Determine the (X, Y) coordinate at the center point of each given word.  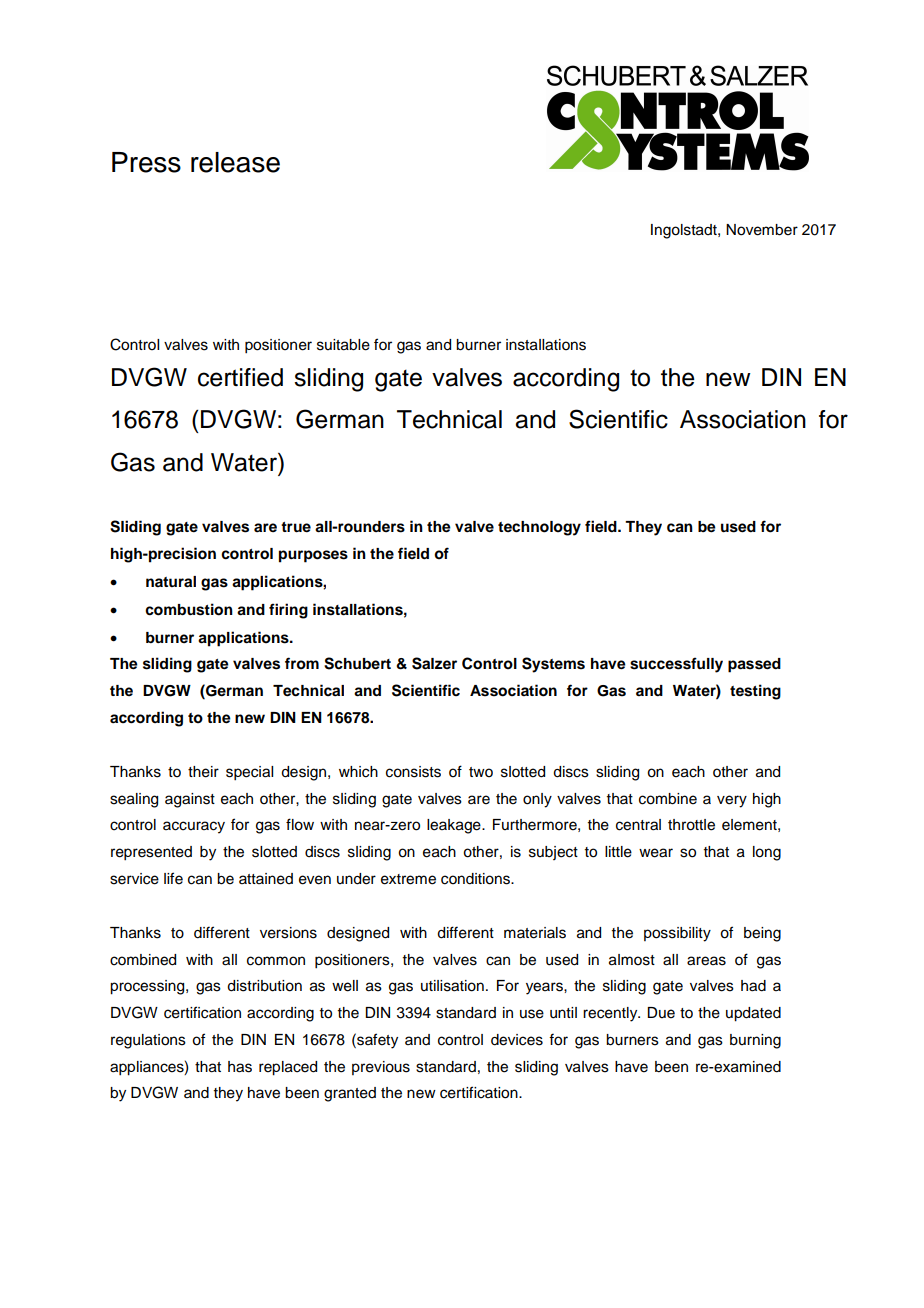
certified (240, 377)
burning (755, 1041)
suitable (343, 345)
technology (539, 528)
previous (381, 1068)
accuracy (194, 827)
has (240, 1067)
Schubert (357, 663)
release (235, 162)
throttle (691, 825)
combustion (189, 609)
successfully (676, 665)
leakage (455, 826)
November (762, 230)
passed (754, 665)
